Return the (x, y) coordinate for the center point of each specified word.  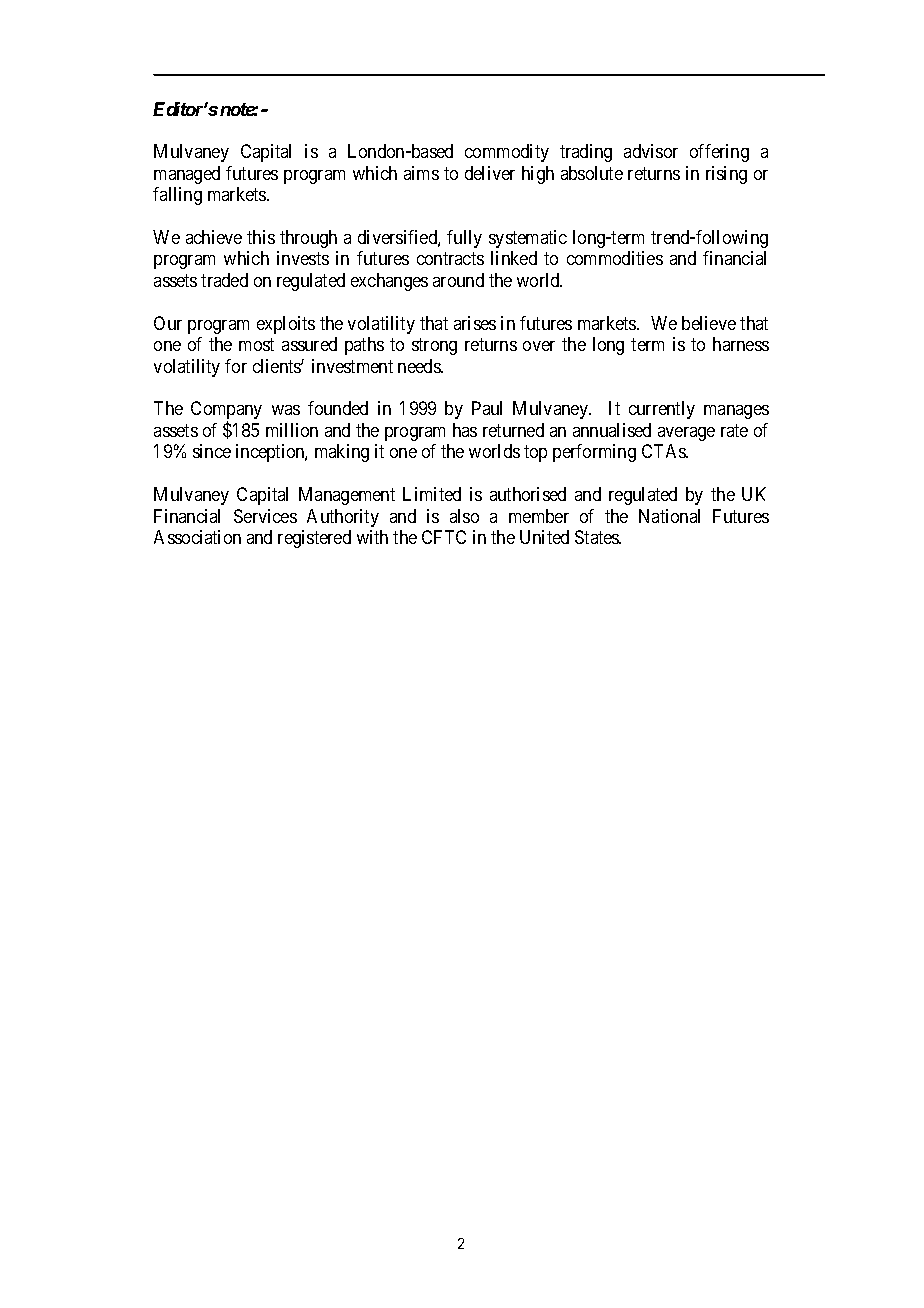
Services (265, 516)
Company (226, 411)
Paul (487, 408)
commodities (615, 258)
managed (187, 175)
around (458, 280)
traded (224, 280)
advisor (651, 151)
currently (662, 410)
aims (421, 173)
